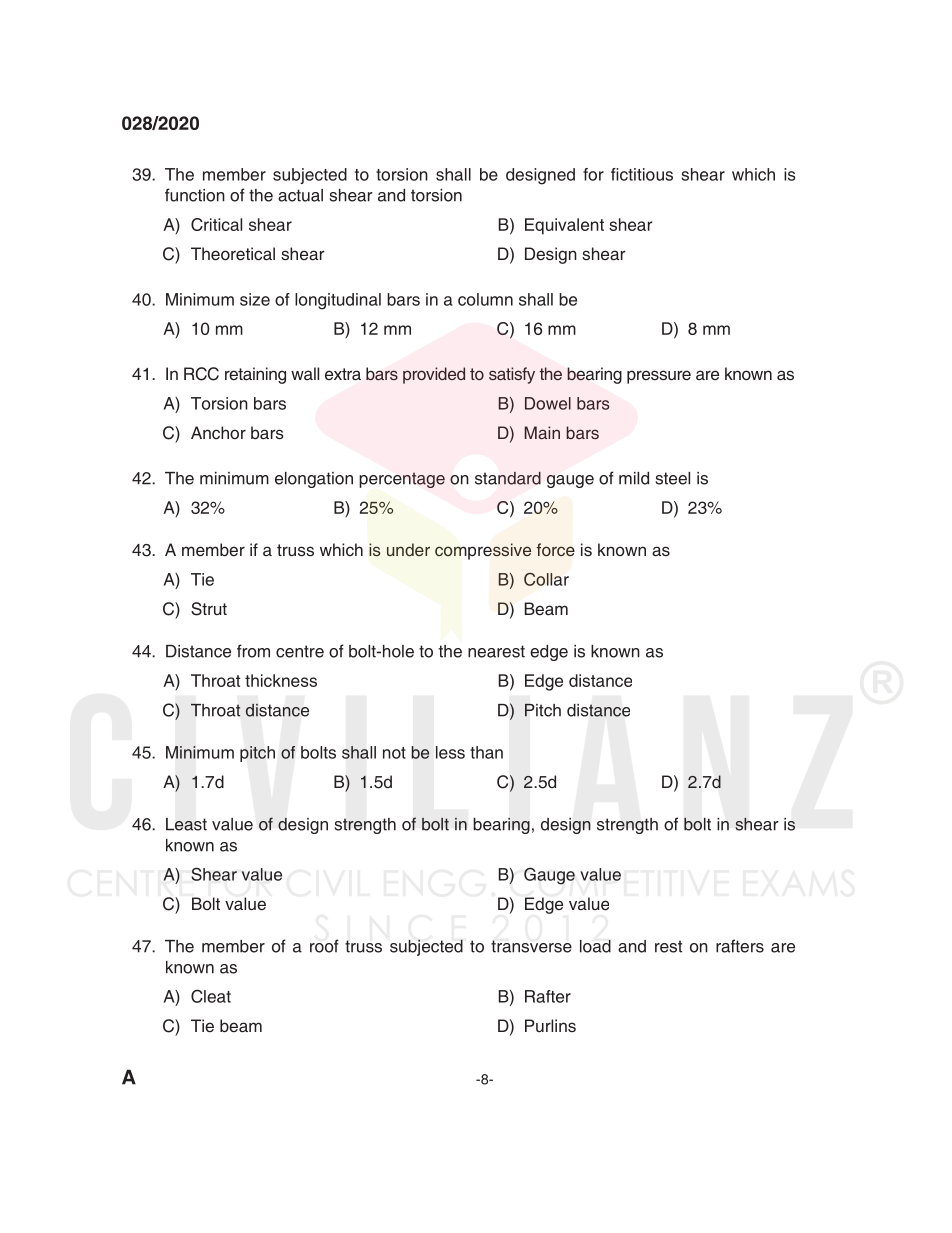 This document has height=1233, width=952. Describe the element at coordinates (255, 375) in the document. I see `retaining` at that location.
